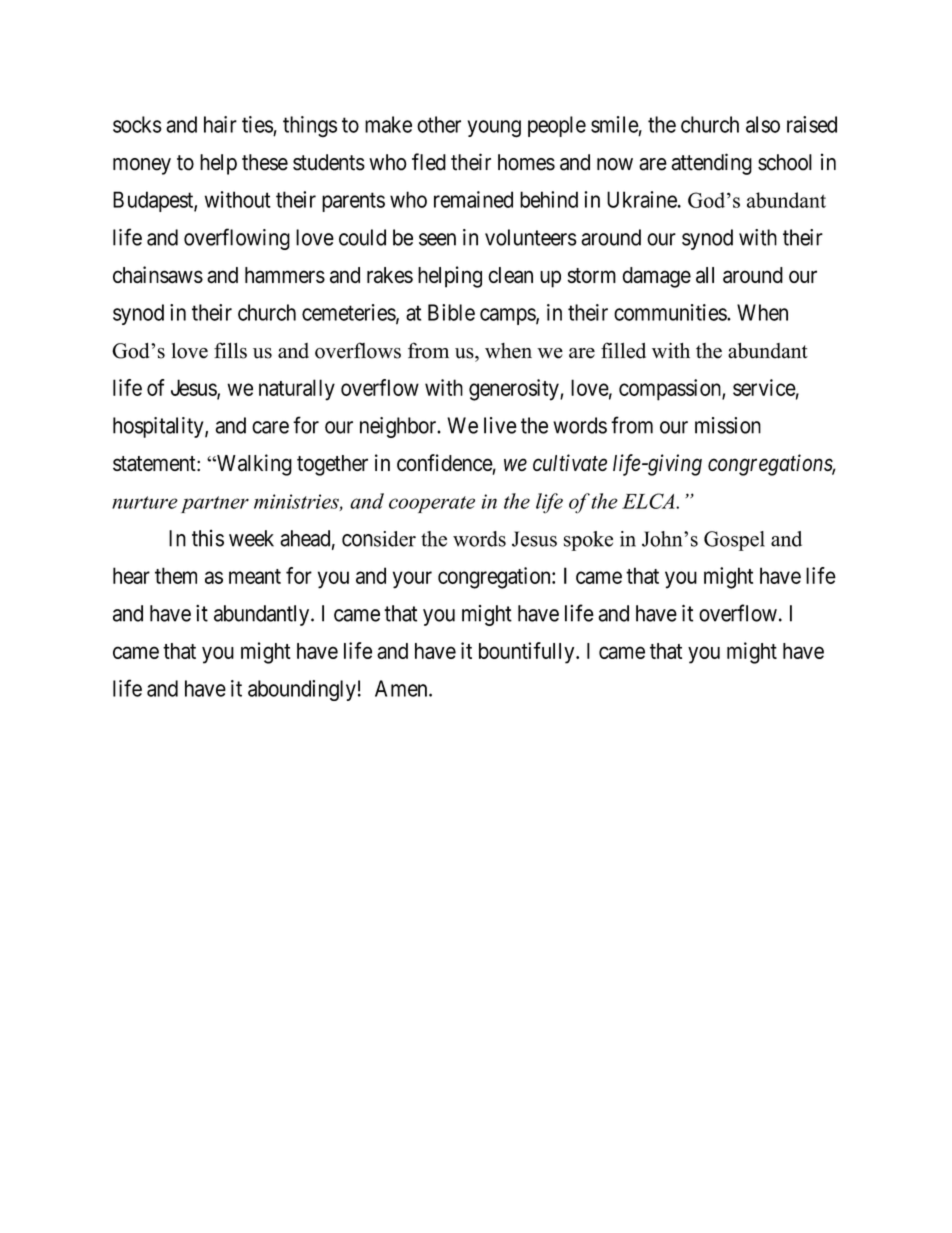  I want to click on cooperate, so click(432, 504).
